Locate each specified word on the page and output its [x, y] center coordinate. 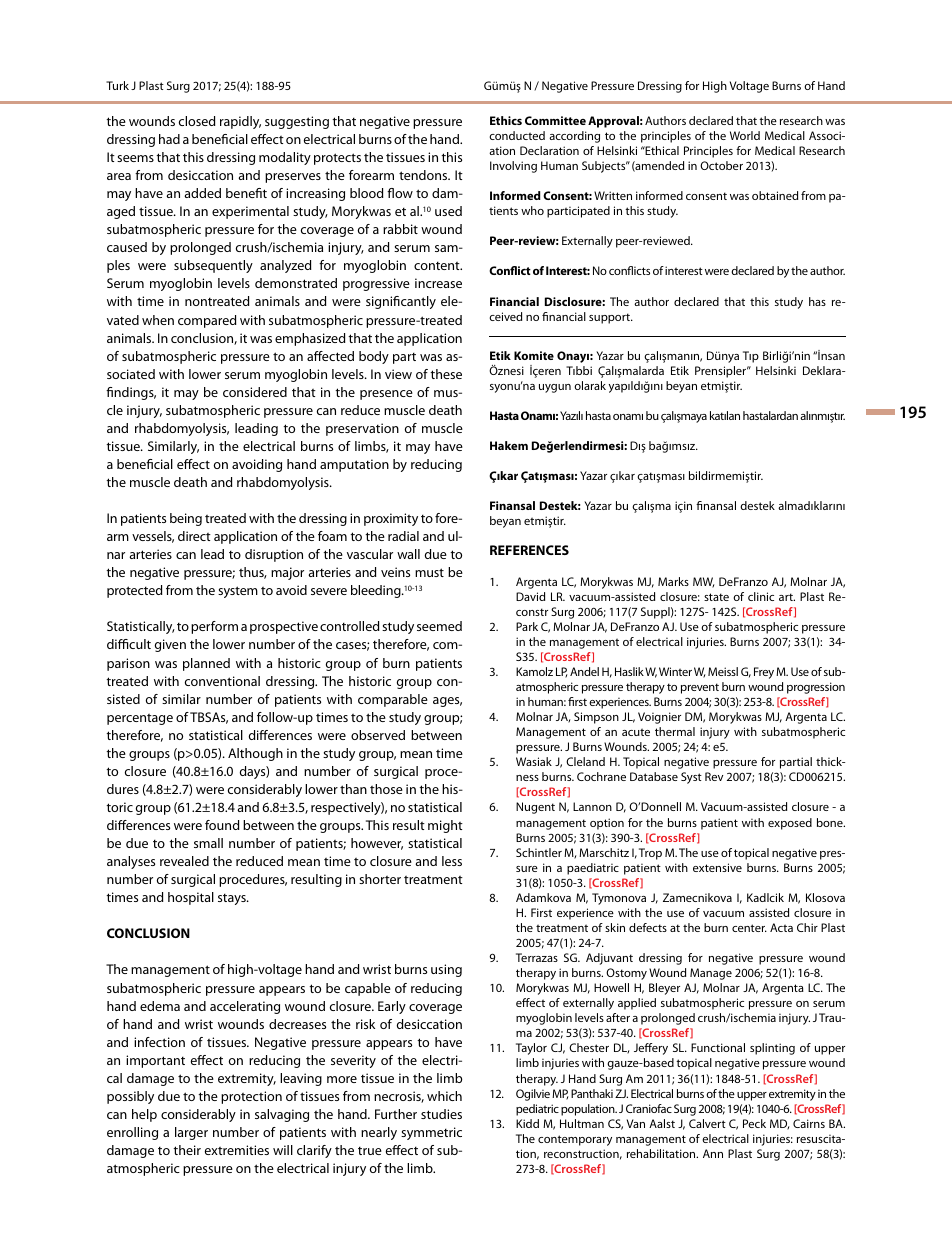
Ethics [506, 120]
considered [255, 392]
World [745, 135]
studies [441, 1114]
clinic [761, 596]
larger [191, 1133]
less [452, 861]
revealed [184, 861]
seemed [439, 626]
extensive [717, 867]
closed [197, 121]
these [446, 374]
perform [214, 627]
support [611, 318]
